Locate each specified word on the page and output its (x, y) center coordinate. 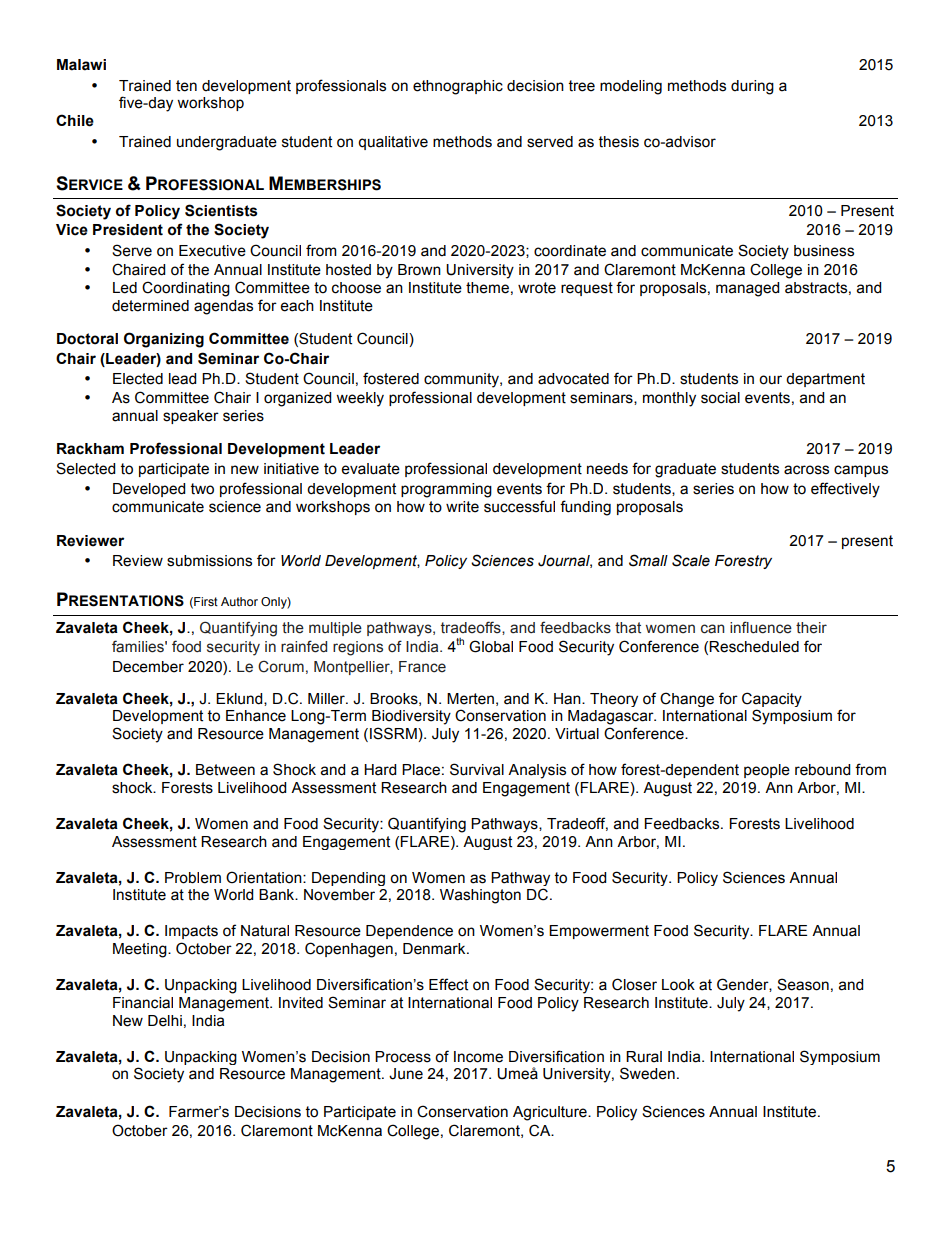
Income (478, 1057)
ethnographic (458, 87)
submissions (209, 561)
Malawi (81, 65)
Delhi (165, 1021)
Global (491, 646)
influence (761, 627)
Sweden (647, 1073)
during (752, 87)
